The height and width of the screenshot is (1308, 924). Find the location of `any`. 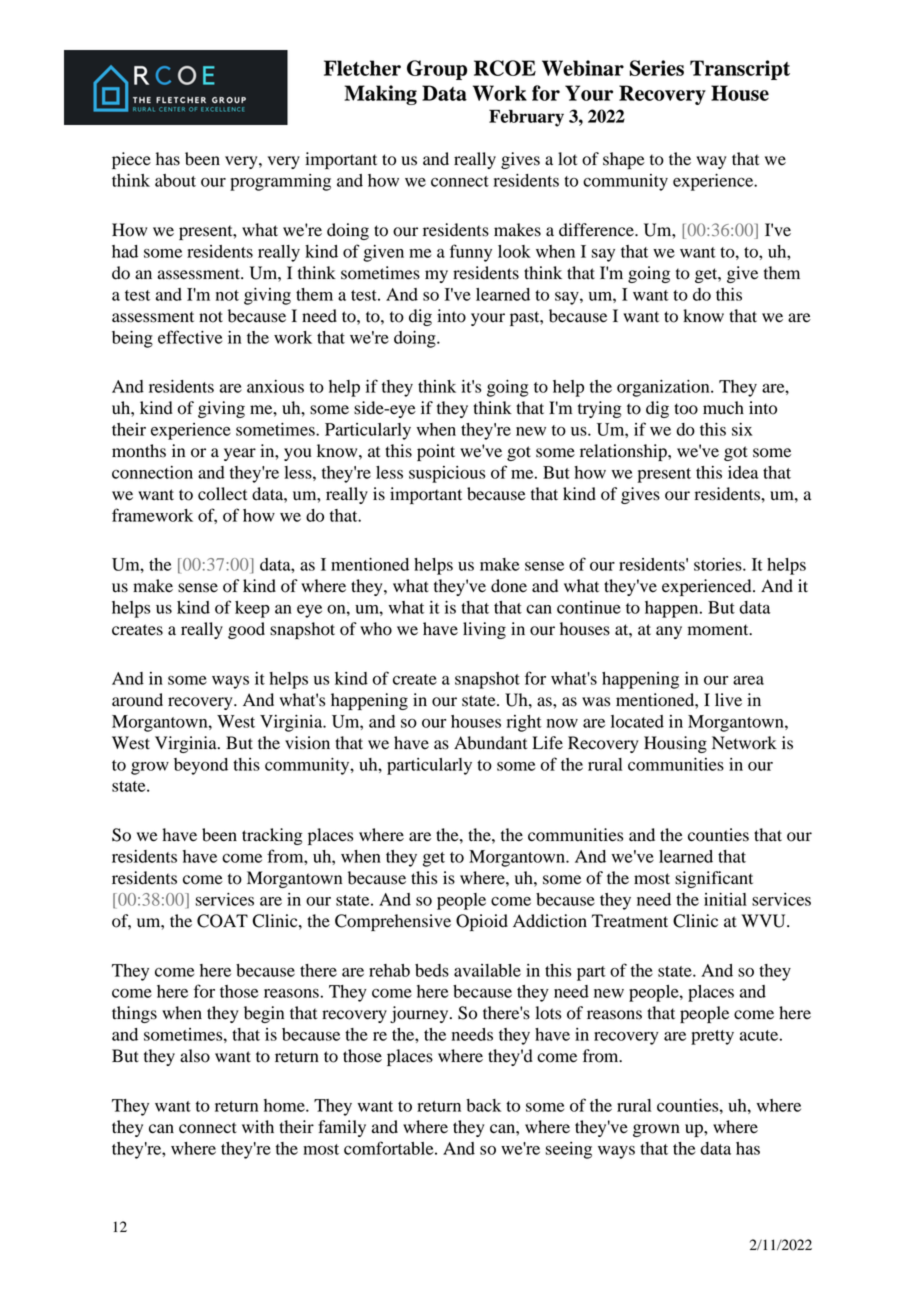

any is located at coordinates (669, 632).
